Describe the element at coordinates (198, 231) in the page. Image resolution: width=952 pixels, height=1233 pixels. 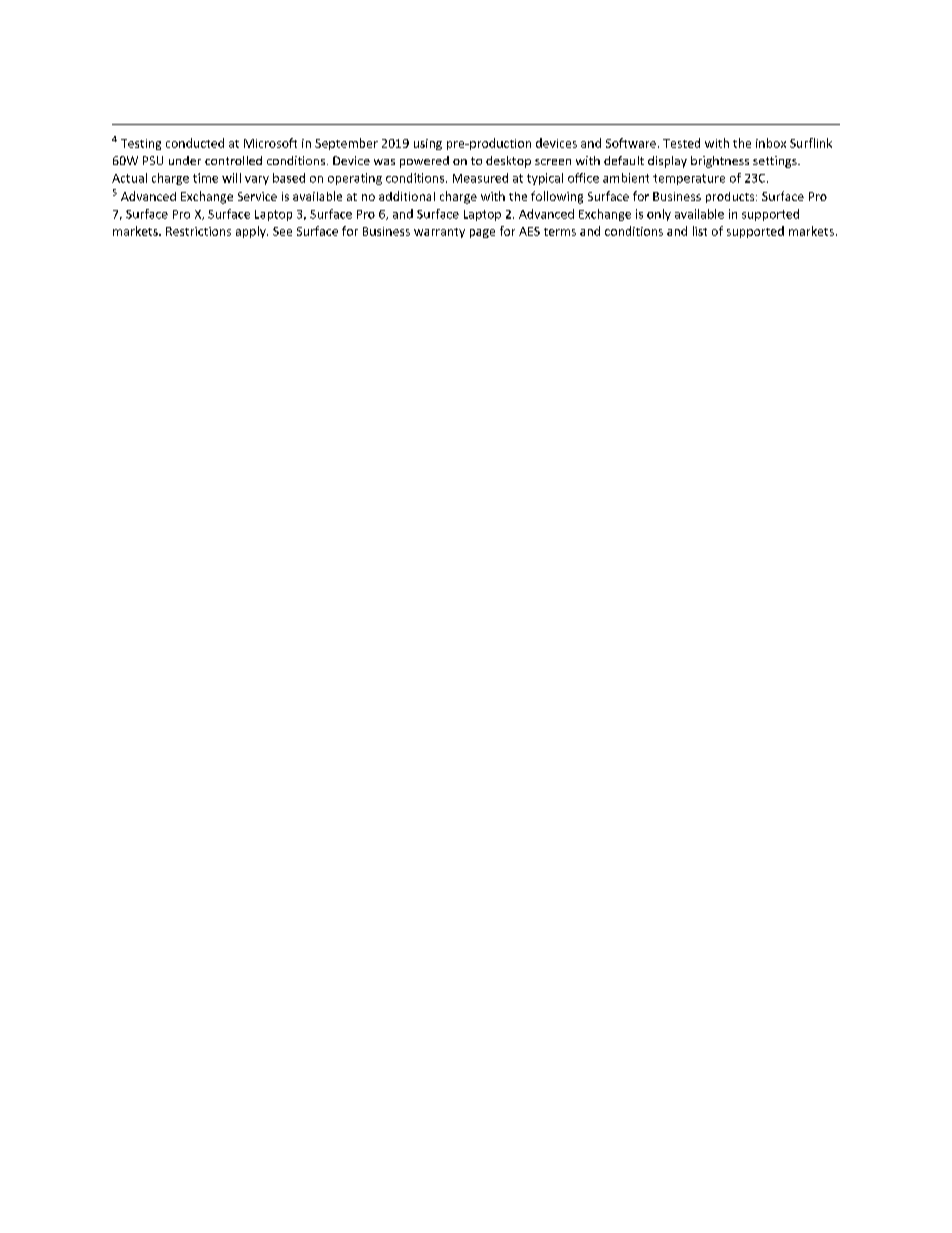
I see `Restrictions` at that location.
